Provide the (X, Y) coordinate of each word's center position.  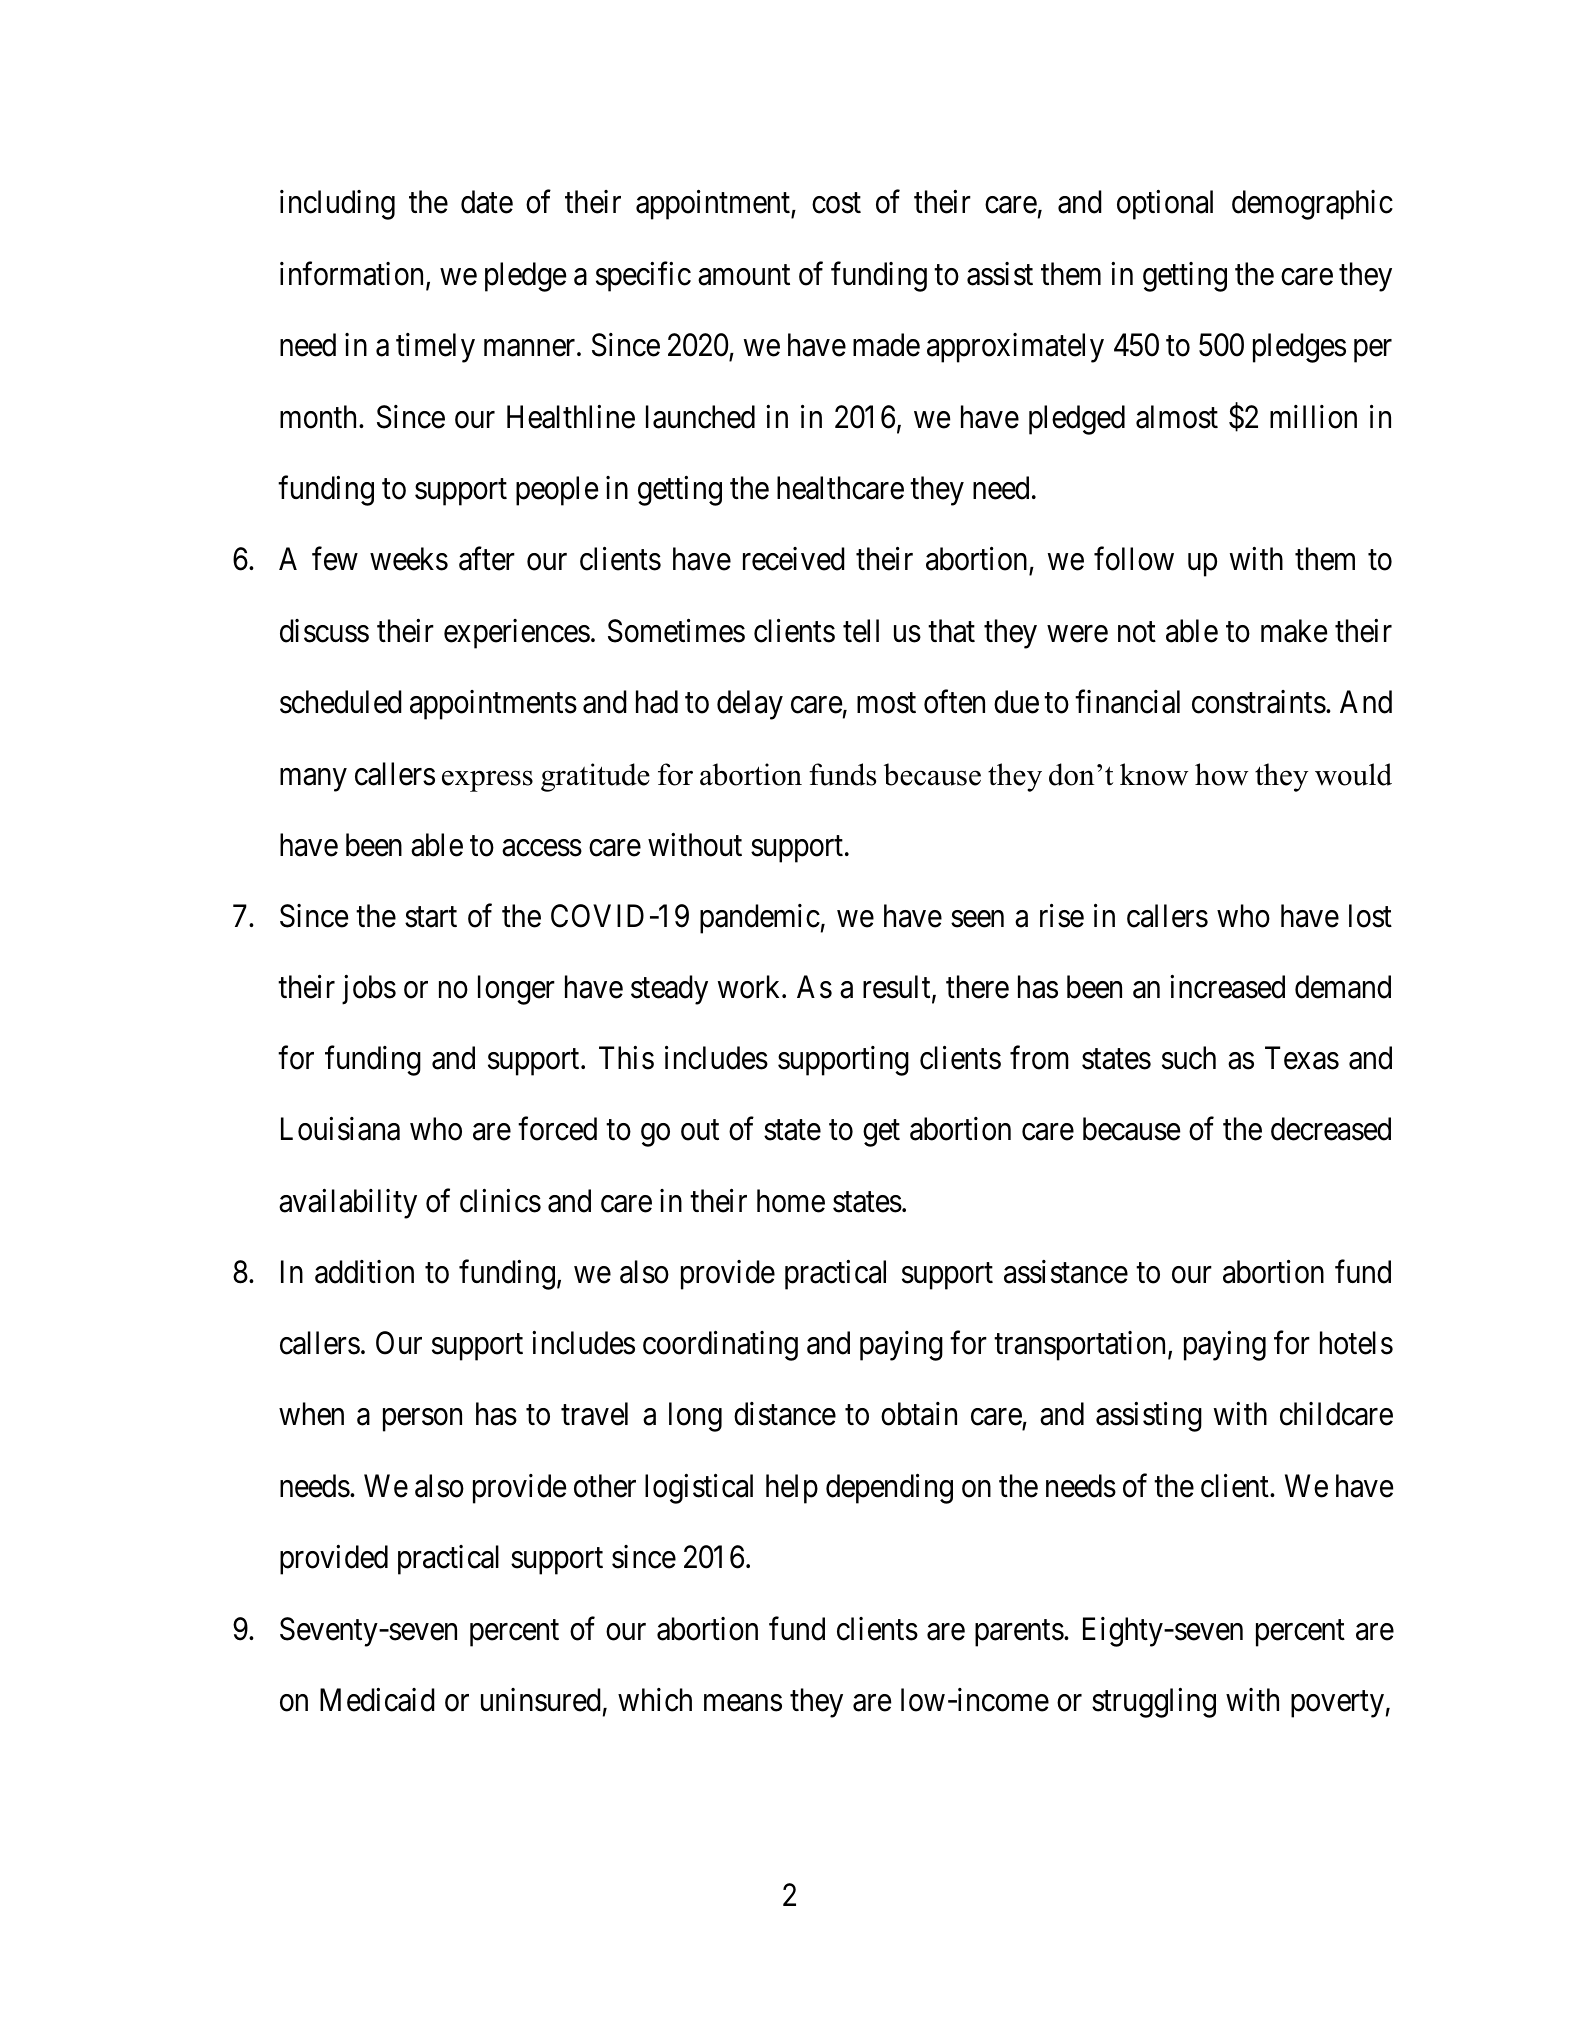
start (431, 917)
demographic (1312, 205)
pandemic (760, 919)
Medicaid (377, 1700)
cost (836, 203)
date (487, 202)
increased (1227, 987)
